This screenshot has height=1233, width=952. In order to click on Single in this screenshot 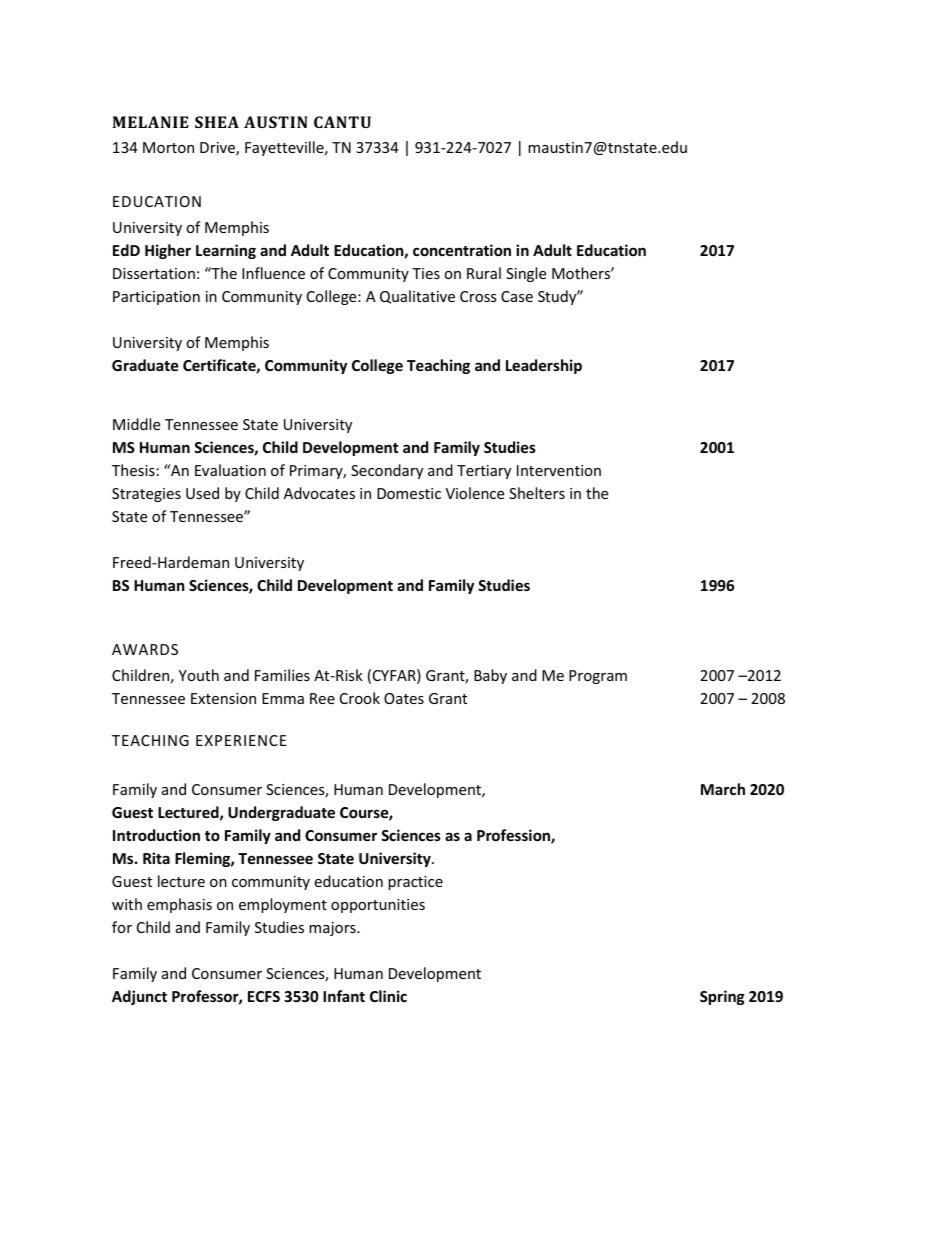, I will do `click(526, 274)`.
